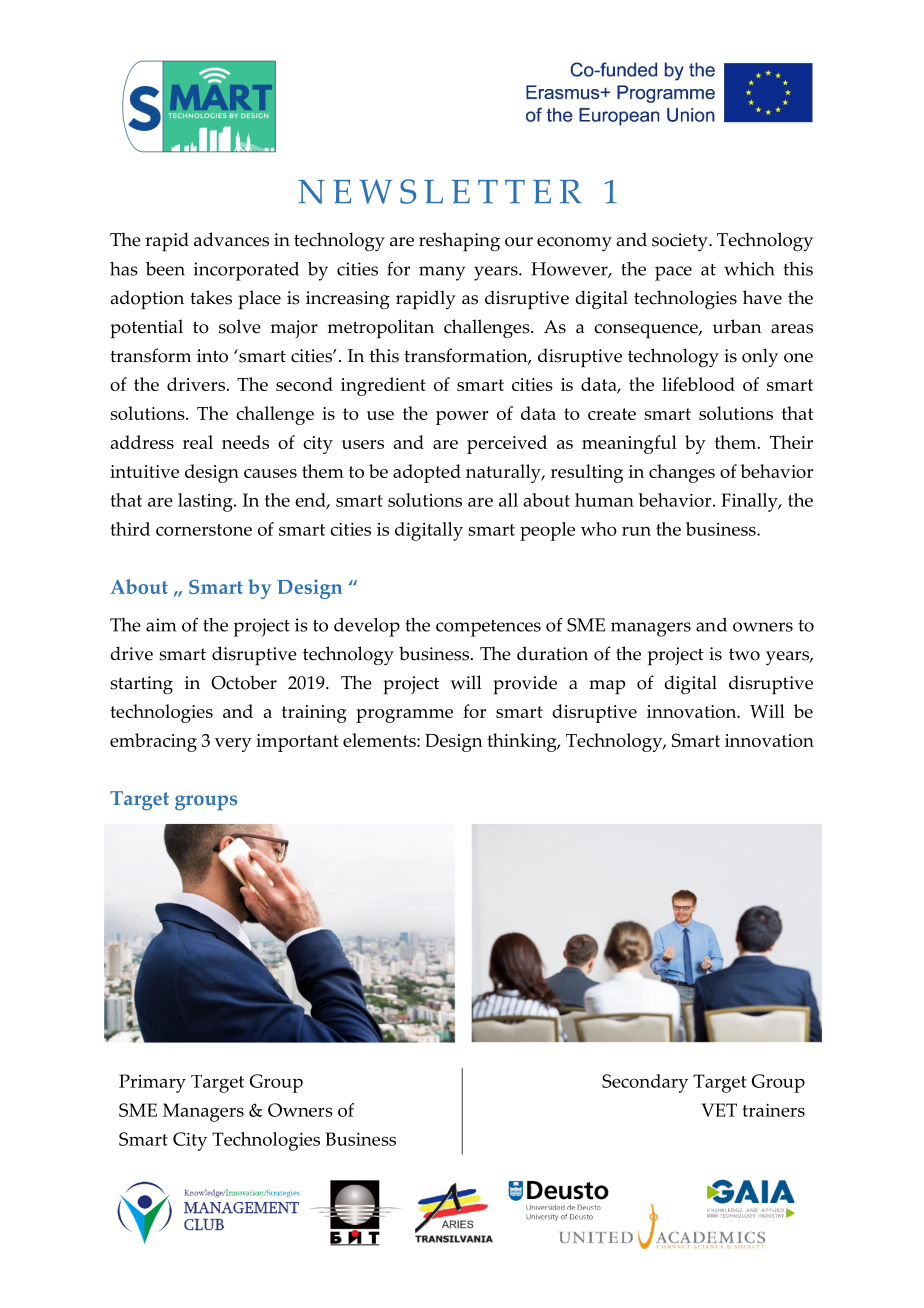 This screenshot has height=1308, width=924. I want to click on thinking, so click(523, 742).
